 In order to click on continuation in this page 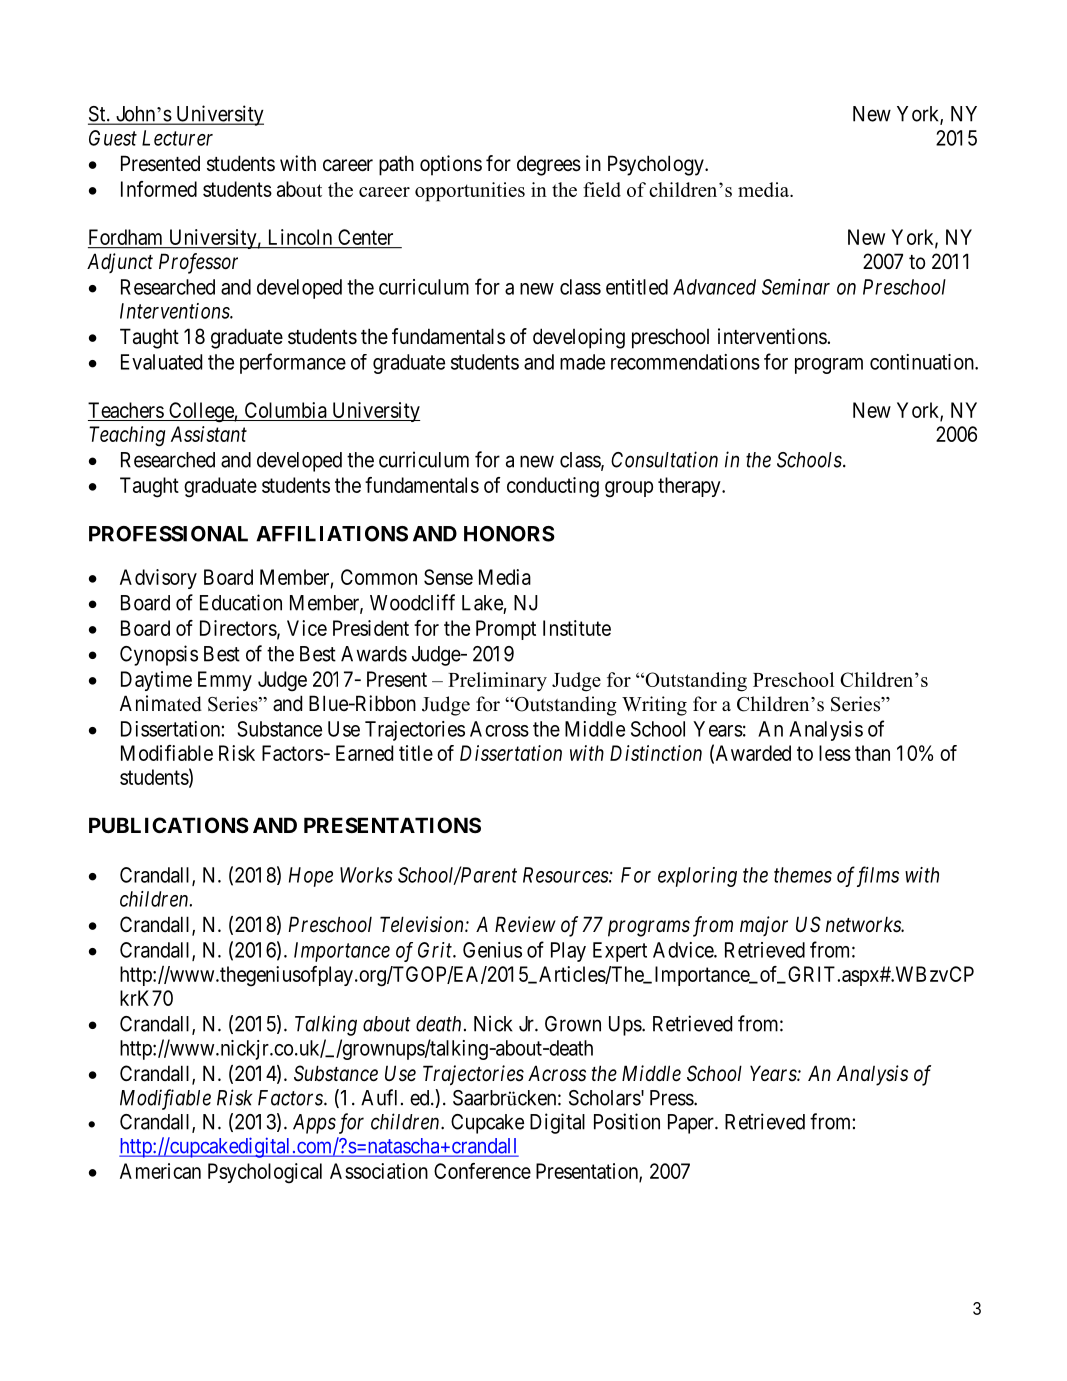, I will do `click(923, 362)`.
